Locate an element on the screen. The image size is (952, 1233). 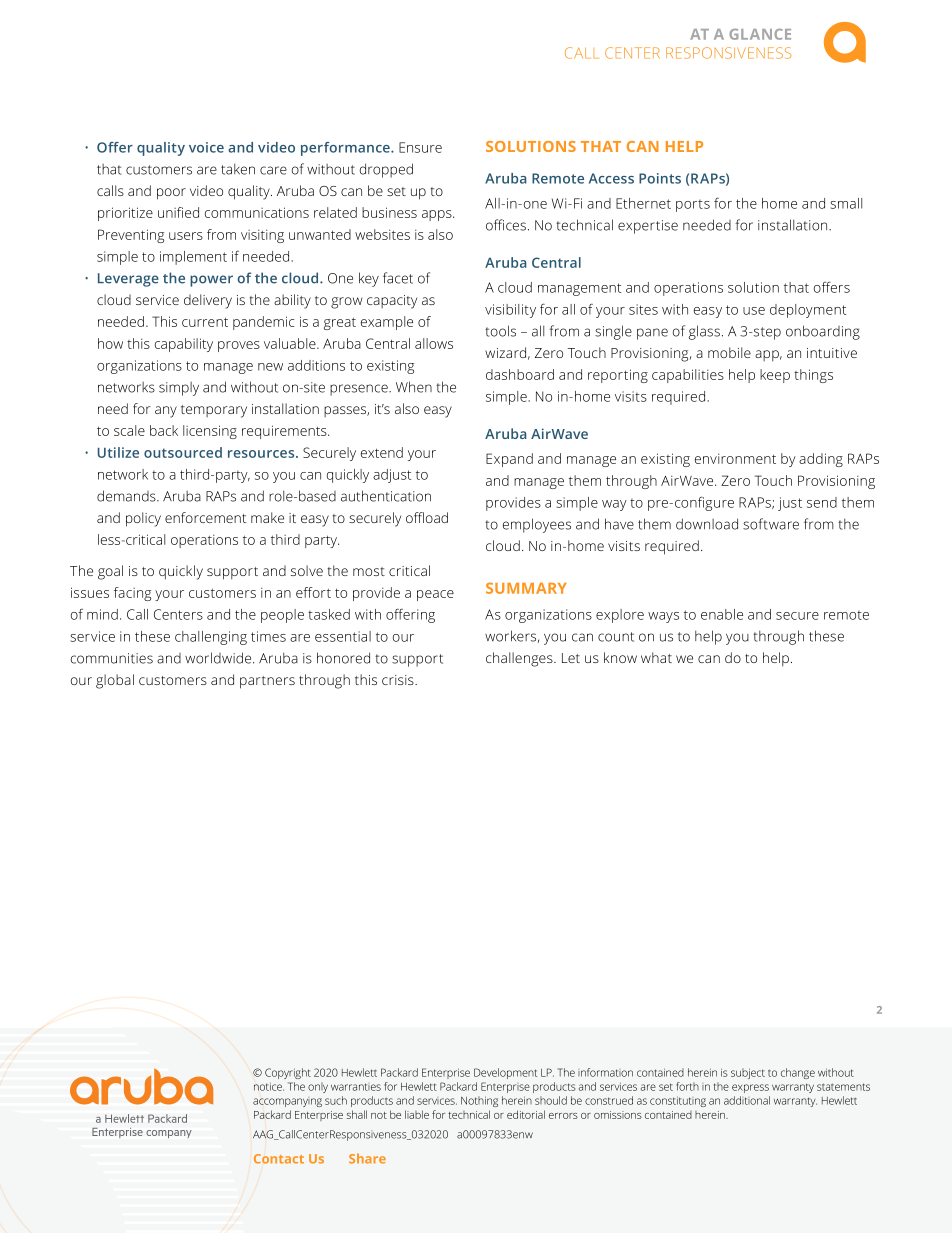
additional is located at coordinates (747, 1100).
